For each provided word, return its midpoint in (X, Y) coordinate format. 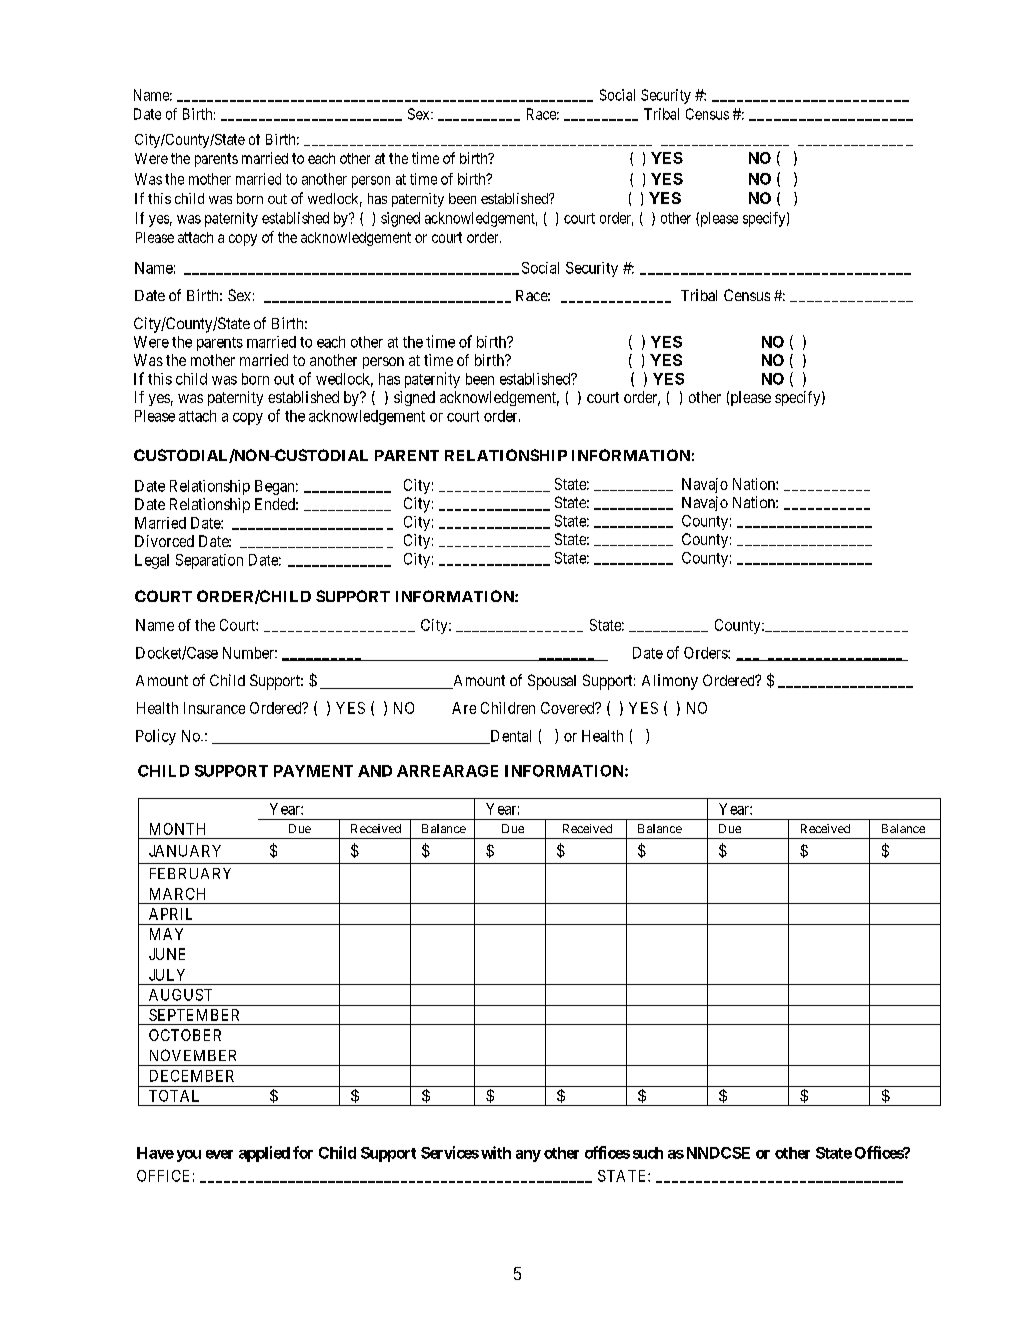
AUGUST (180, 995)
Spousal (552, 682)
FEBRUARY (190, 873)
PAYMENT (313, 771)
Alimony (670, 682)
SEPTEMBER (194, 1015)
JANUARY (185, 851)
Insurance (214, 708)
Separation (209, 561)
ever (219, 1154)
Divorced (164, 541)
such (648, 1153)
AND (375, 771)
